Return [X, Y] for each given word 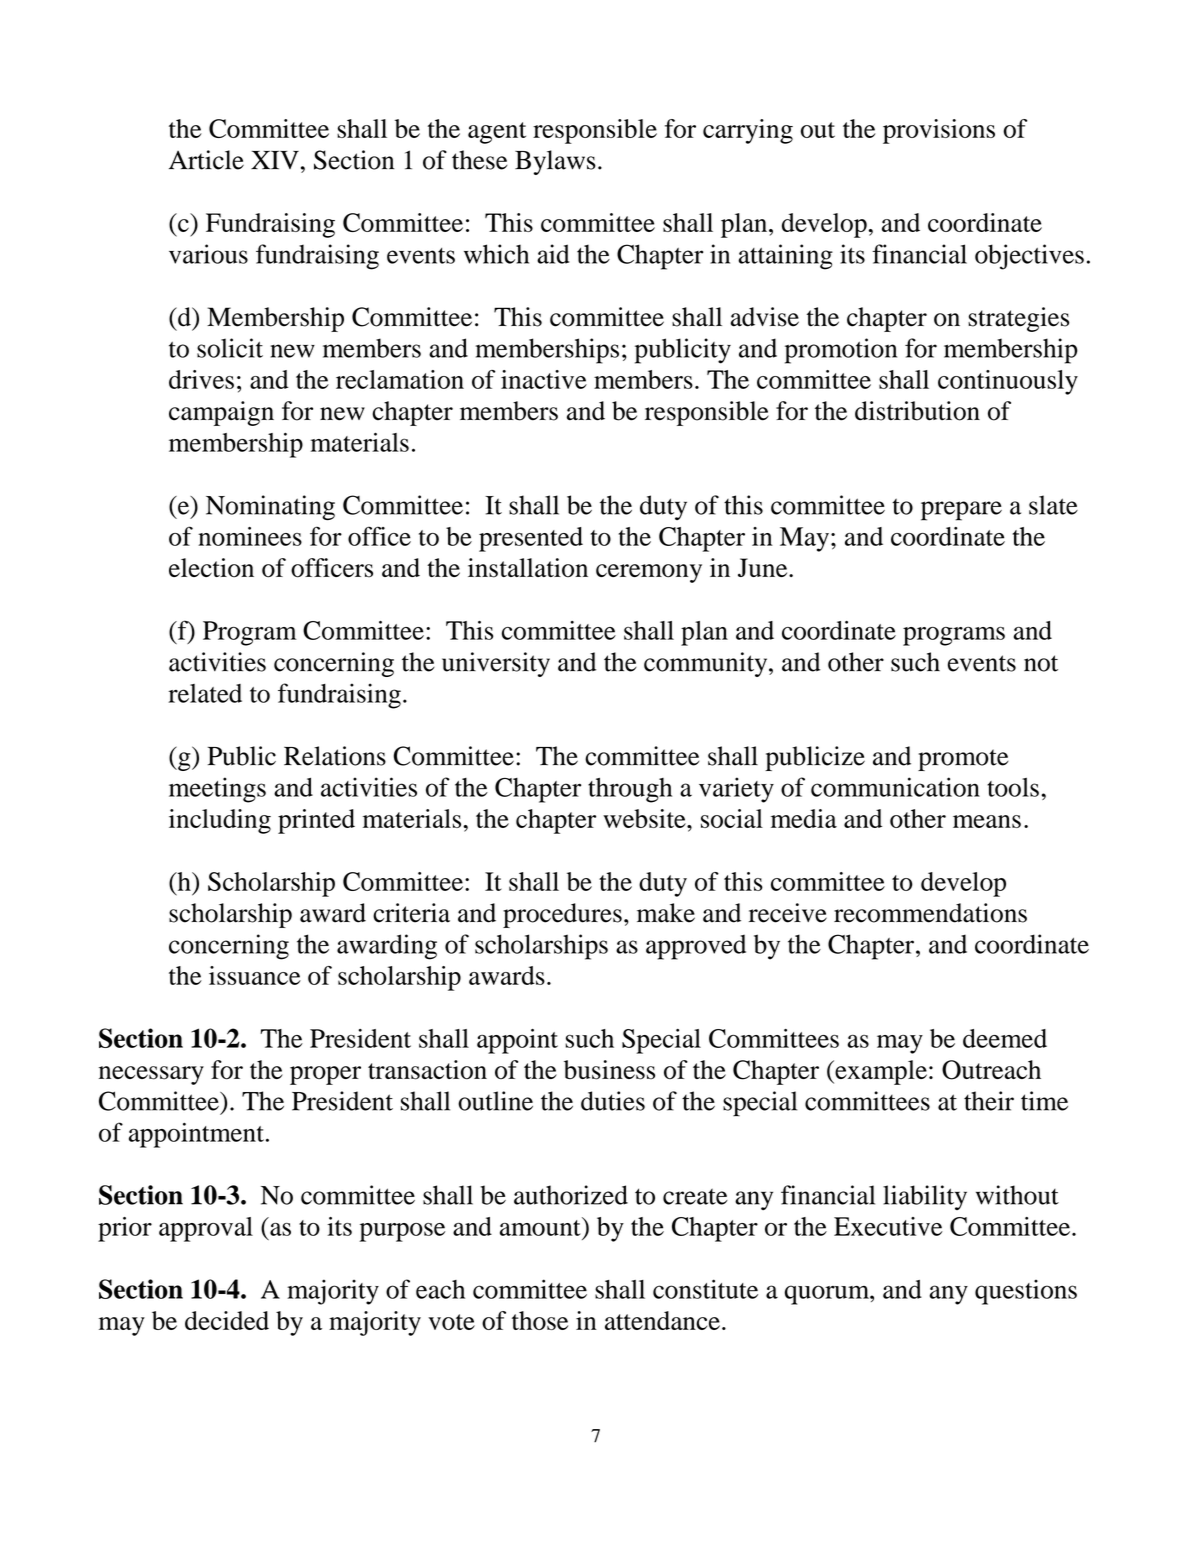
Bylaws [555, 162]
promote [963, 760]
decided [227, 1320]
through [630, 790]
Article [206, 160]
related [205, 693]
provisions [939, 131]
